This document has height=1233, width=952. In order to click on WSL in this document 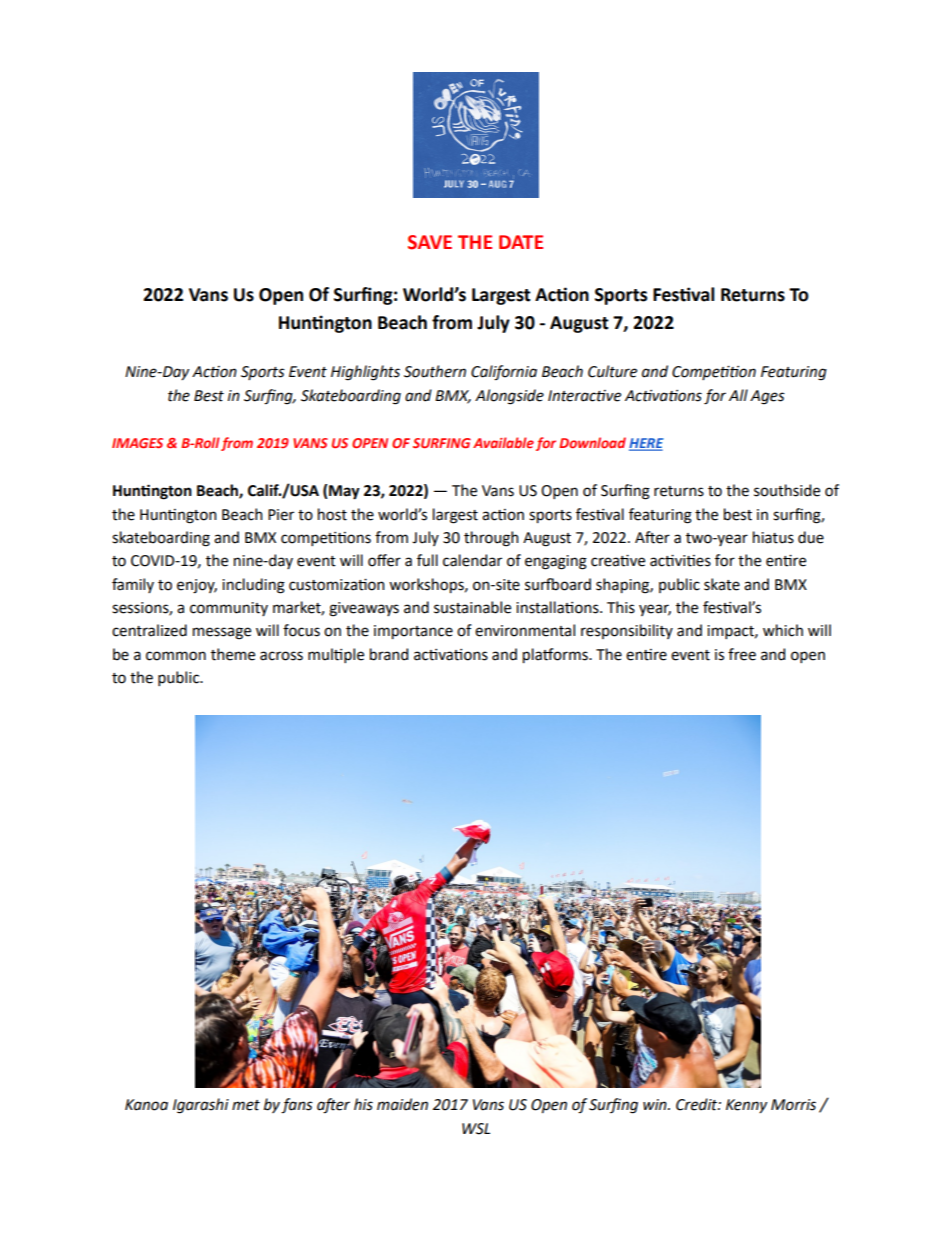, I will do `click(476, 1129)`.
